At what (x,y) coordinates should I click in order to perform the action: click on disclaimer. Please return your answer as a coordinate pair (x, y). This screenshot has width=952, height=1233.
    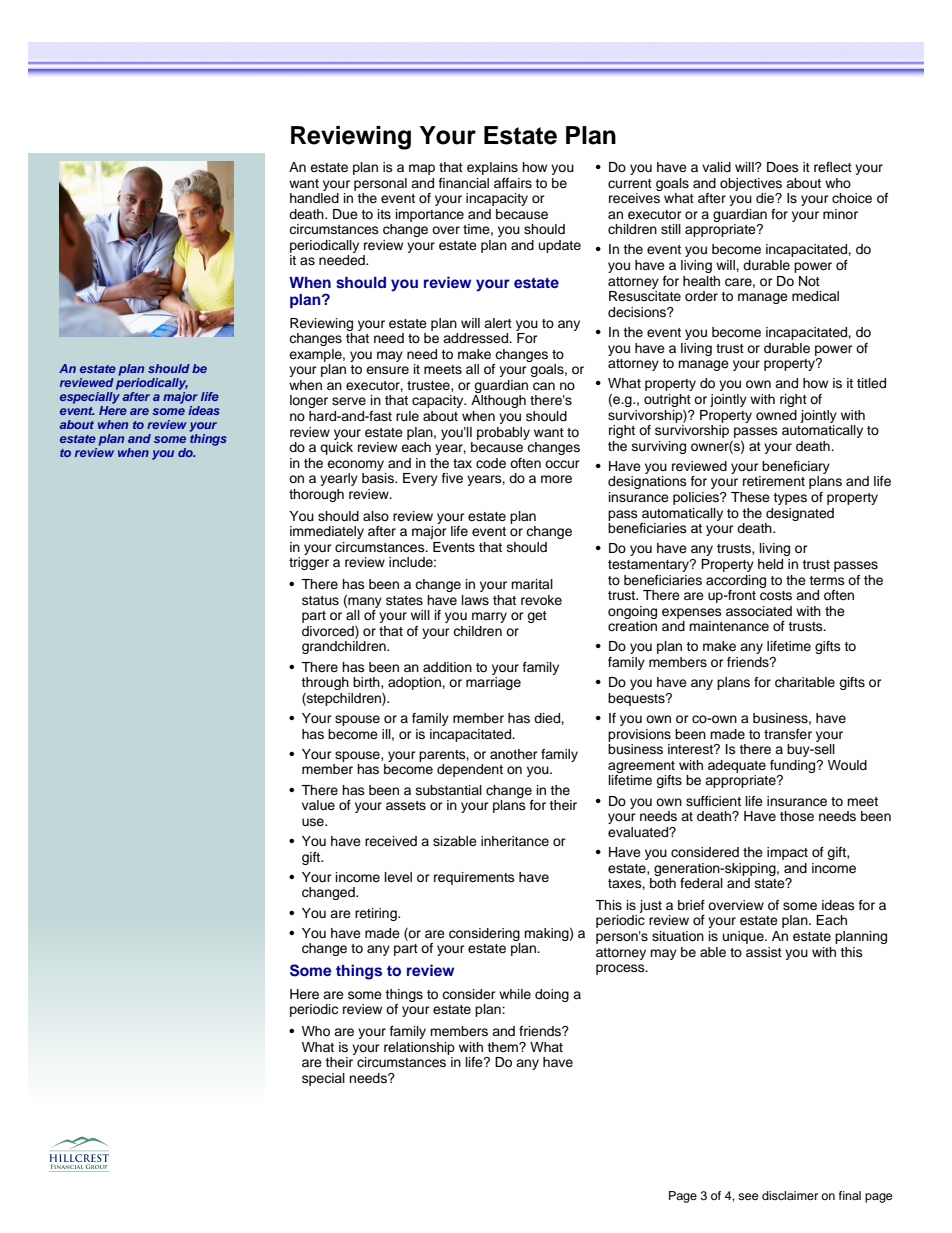
    Looking at the image, I should click on (790, 1195).
